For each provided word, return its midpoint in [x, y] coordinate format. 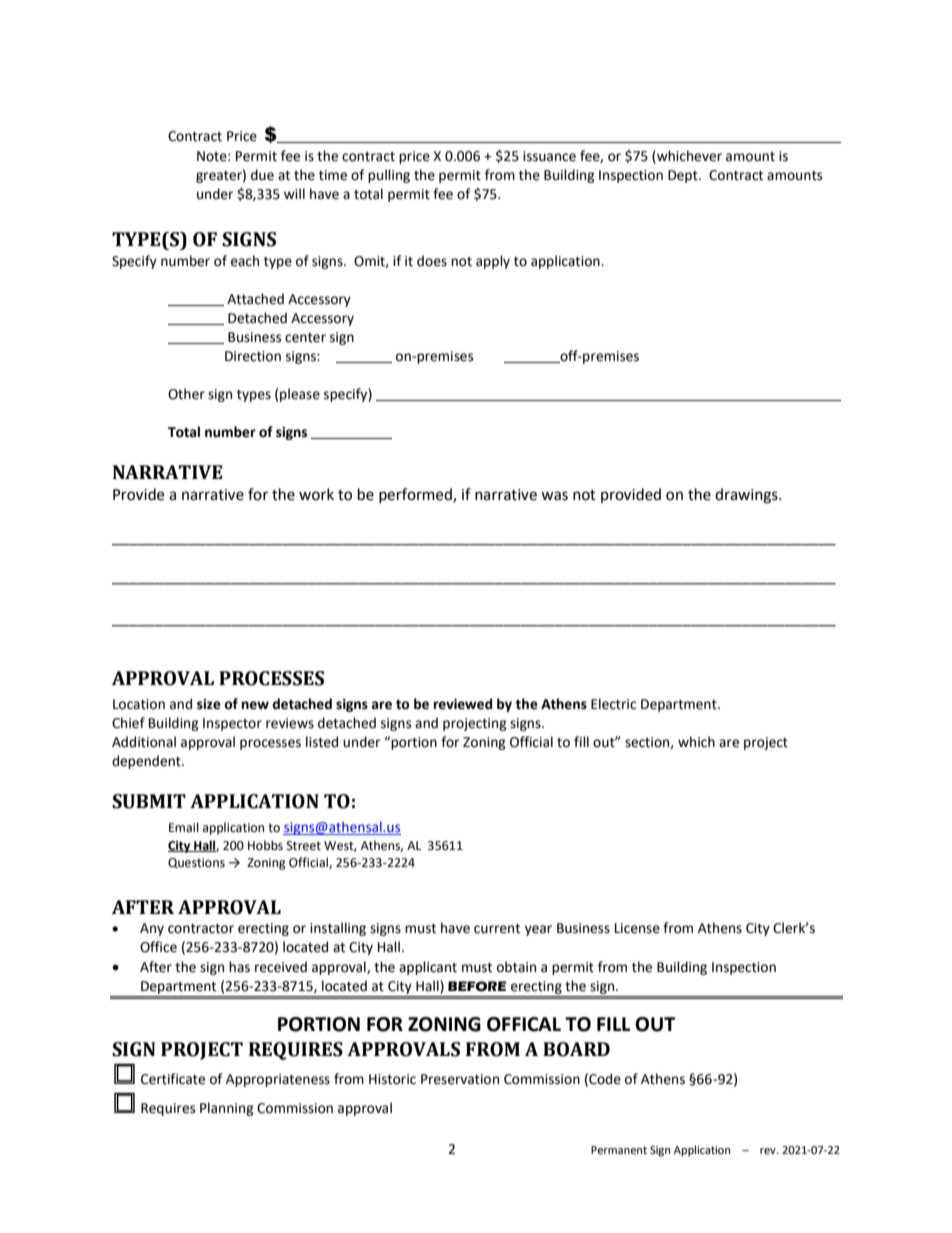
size [209, 704]
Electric [613, 704]
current [497, 929]
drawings [747, 496]
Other [186, 394]
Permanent [619, 1150]
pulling [389, 176]
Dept [684, 176]
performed [416, 495]
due [262, 175]
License [637, 928]
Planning [227, 1109]
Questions [196, 863]
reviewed [463, 704]
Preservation [460, 1079]
